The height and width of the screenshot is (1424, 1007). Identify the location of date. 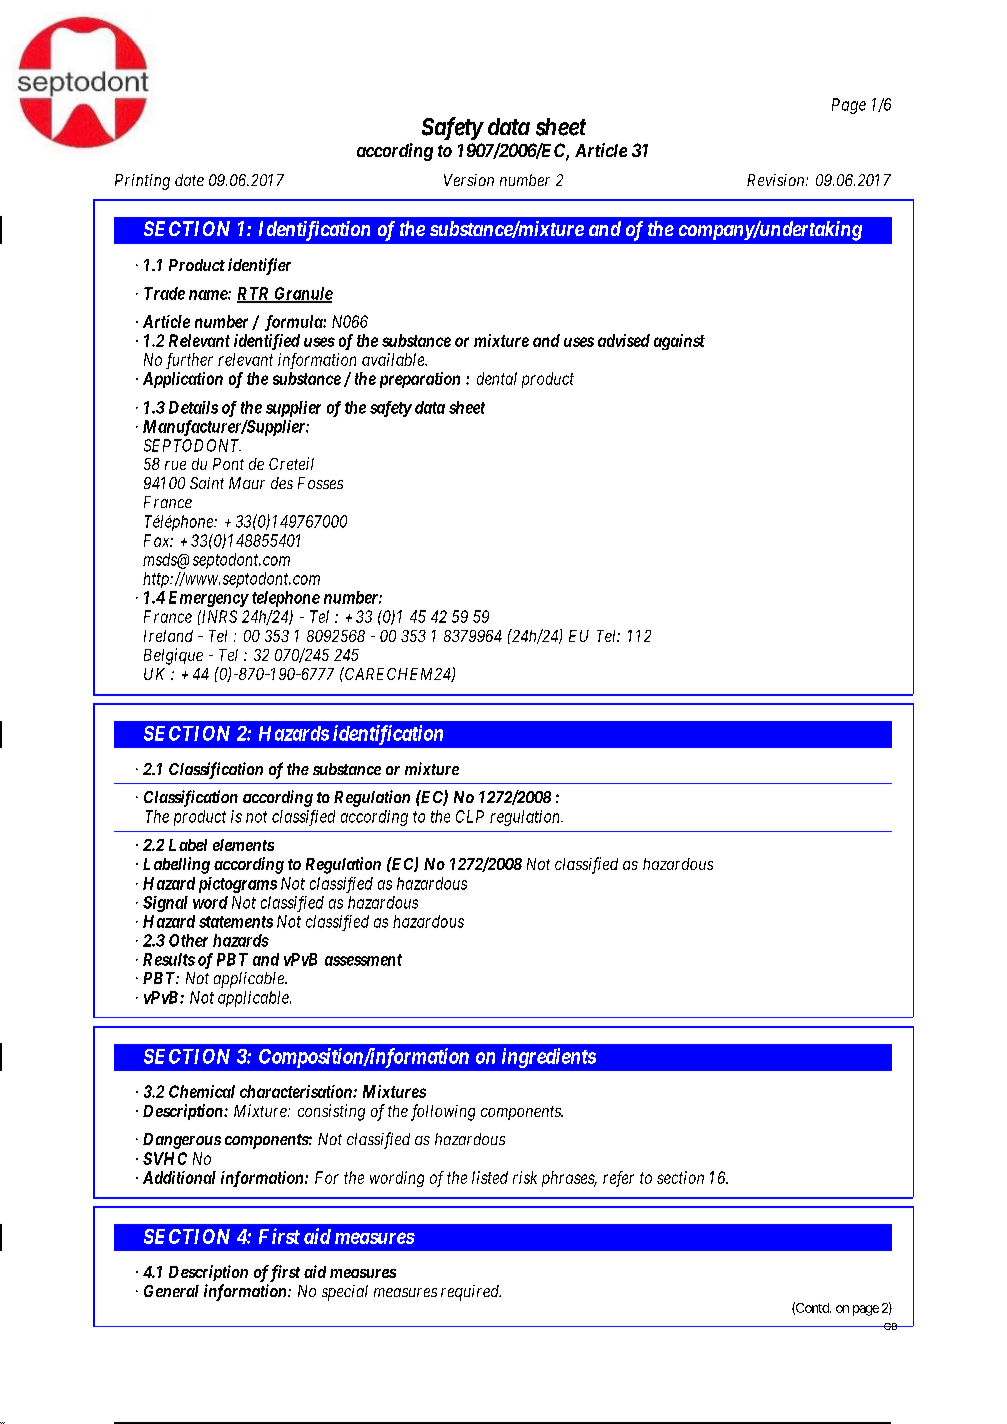
(189, 180).
